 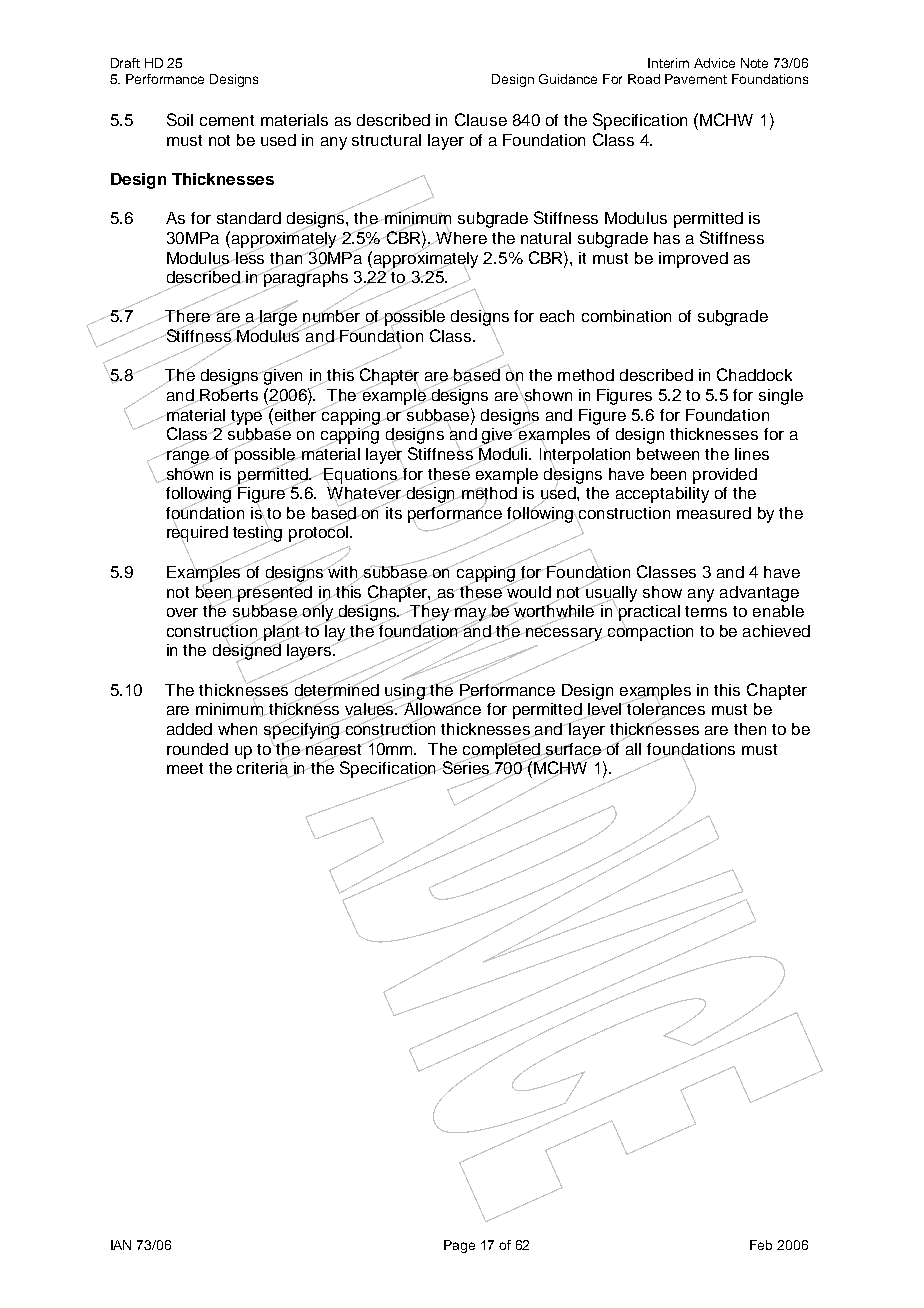 I want to click on terms, so click(x=706, y=611).
